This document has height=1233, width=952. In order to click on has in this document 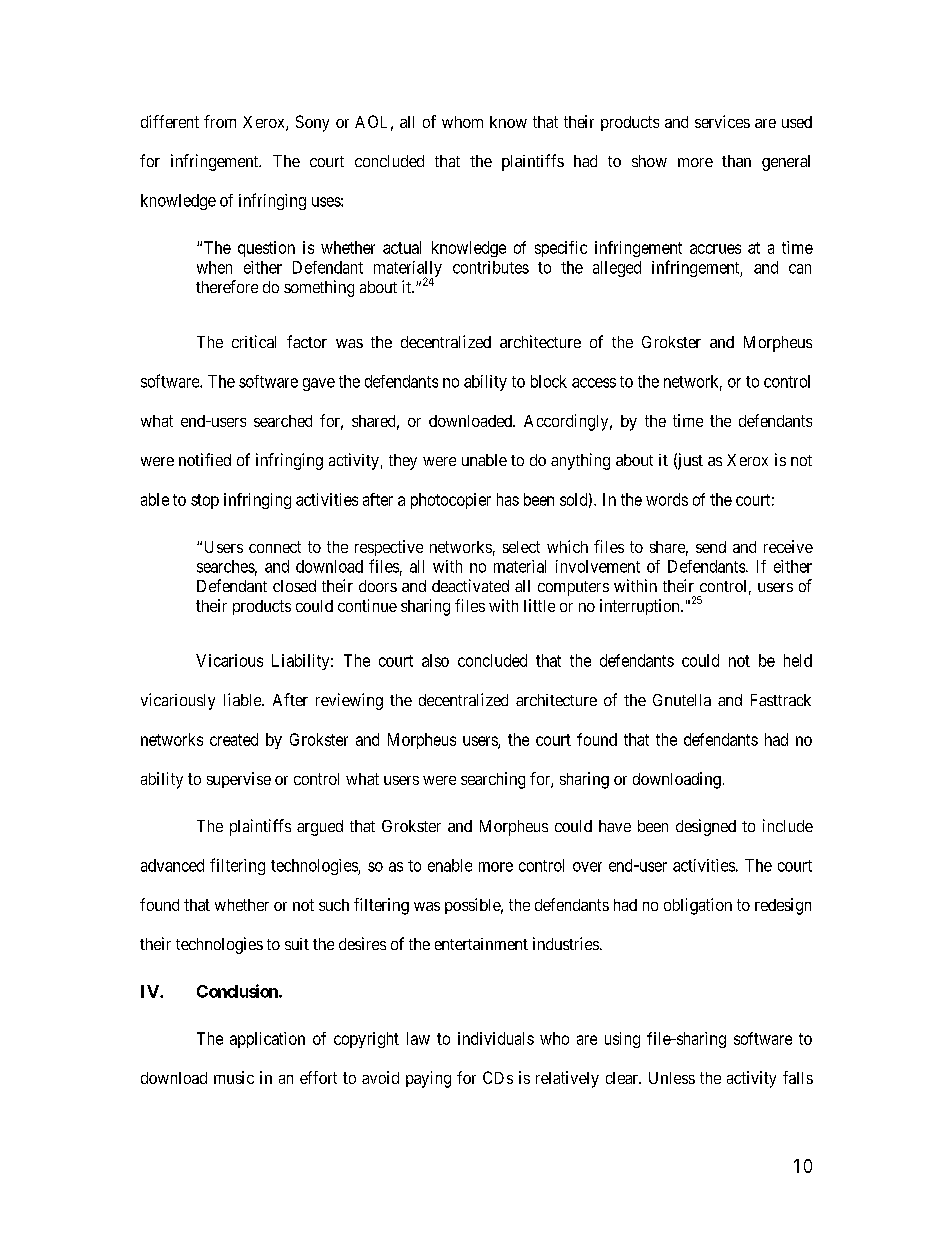, I will do `click(508, 499)`.
